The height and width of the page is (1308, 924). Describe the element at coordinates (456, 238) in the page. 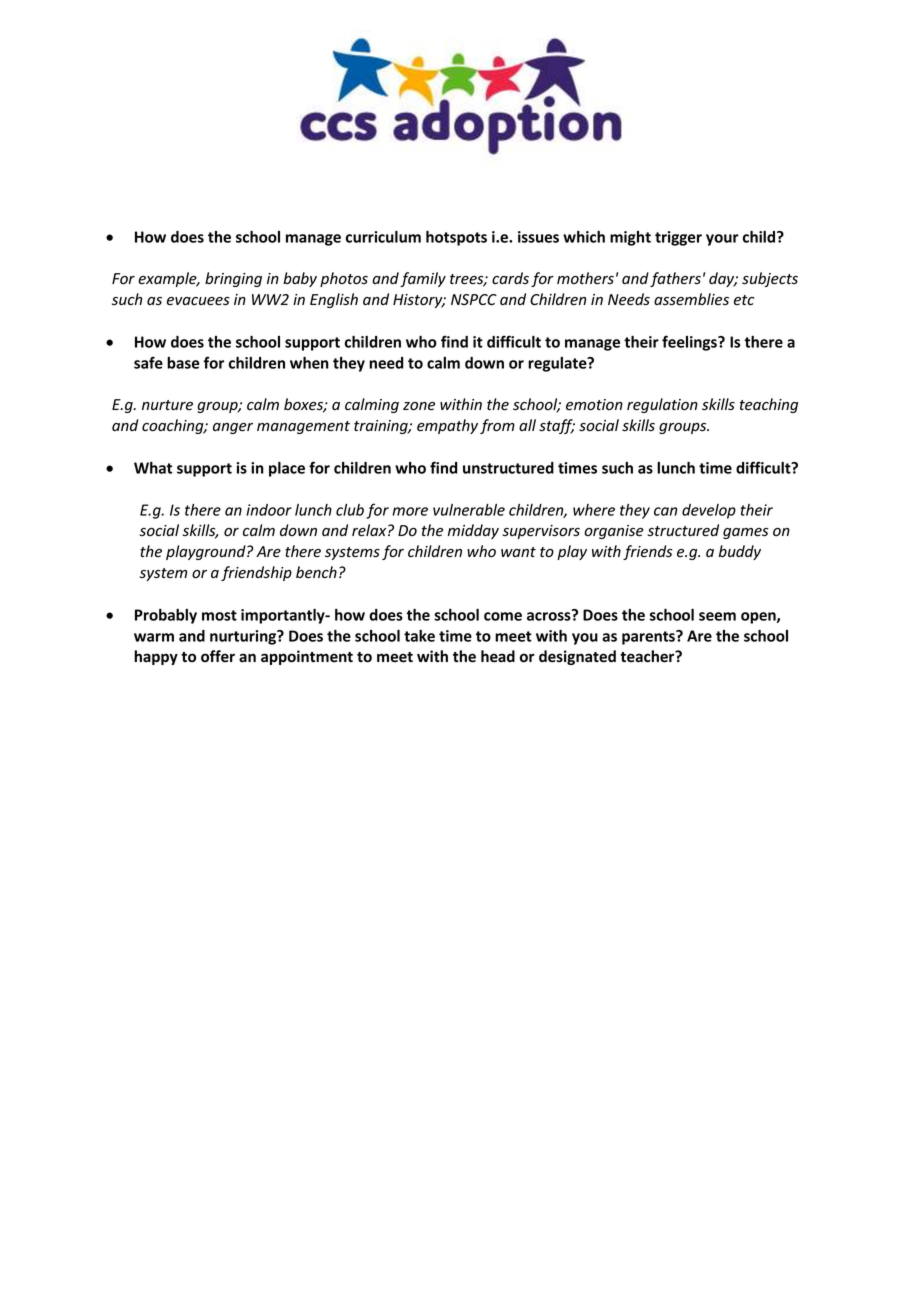

I see `hotspots` at that location.
